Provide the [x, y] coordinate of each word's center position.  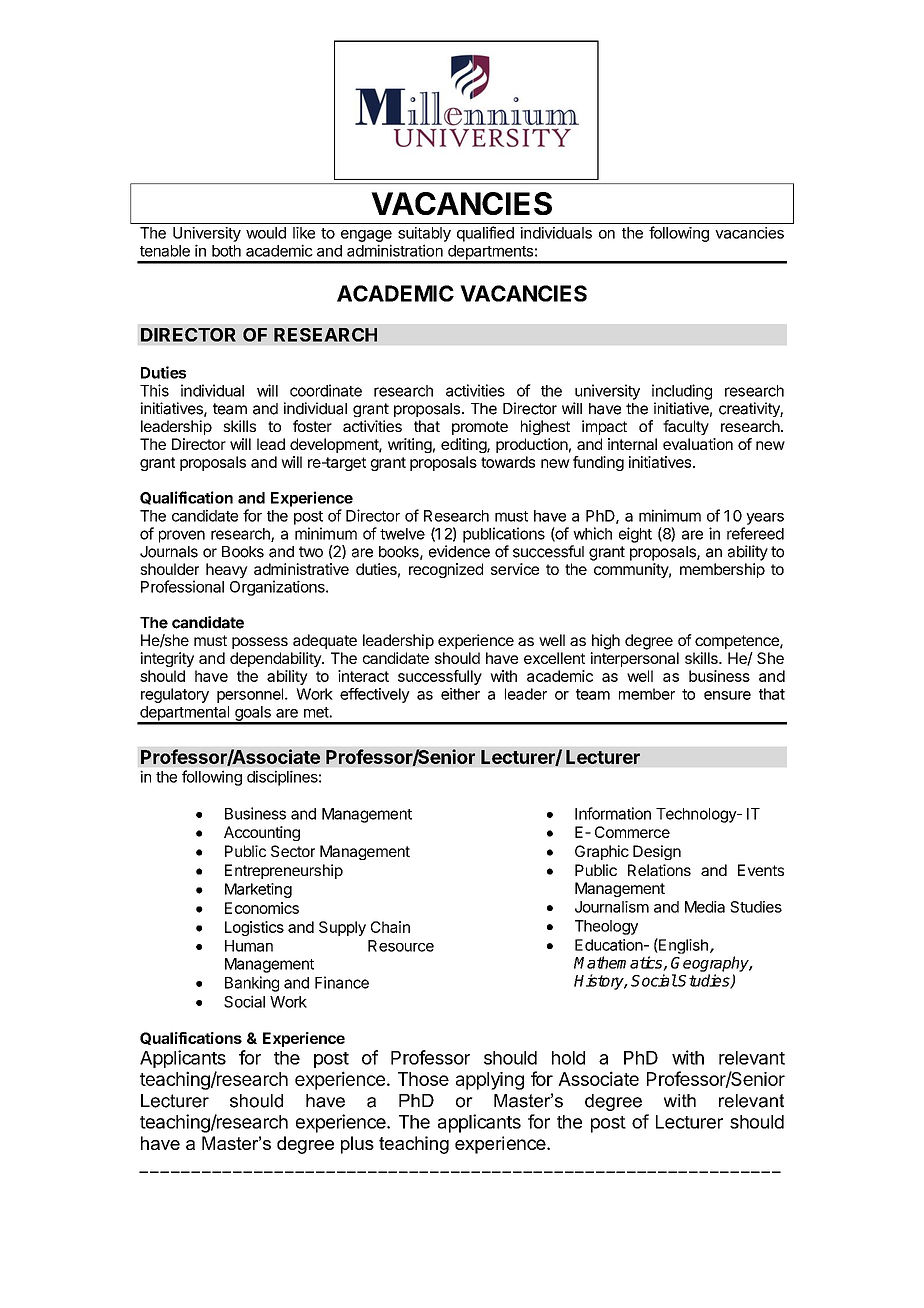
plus [357, 1145]
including [682, 392]
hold [568, 1058]
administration [395, 250]
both [226, 251]
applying [490, 1081]
